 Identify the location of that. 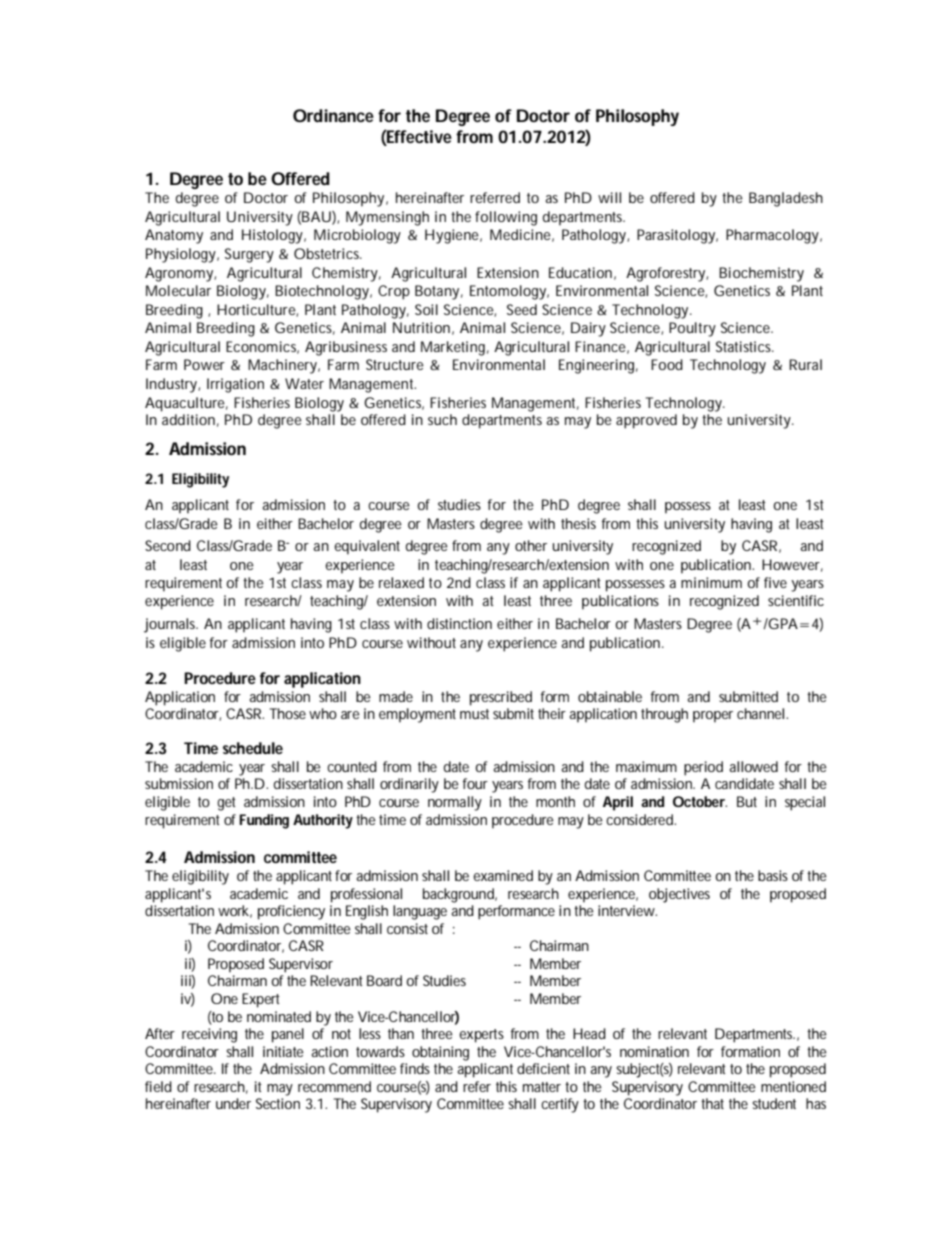
(712, 1103).
